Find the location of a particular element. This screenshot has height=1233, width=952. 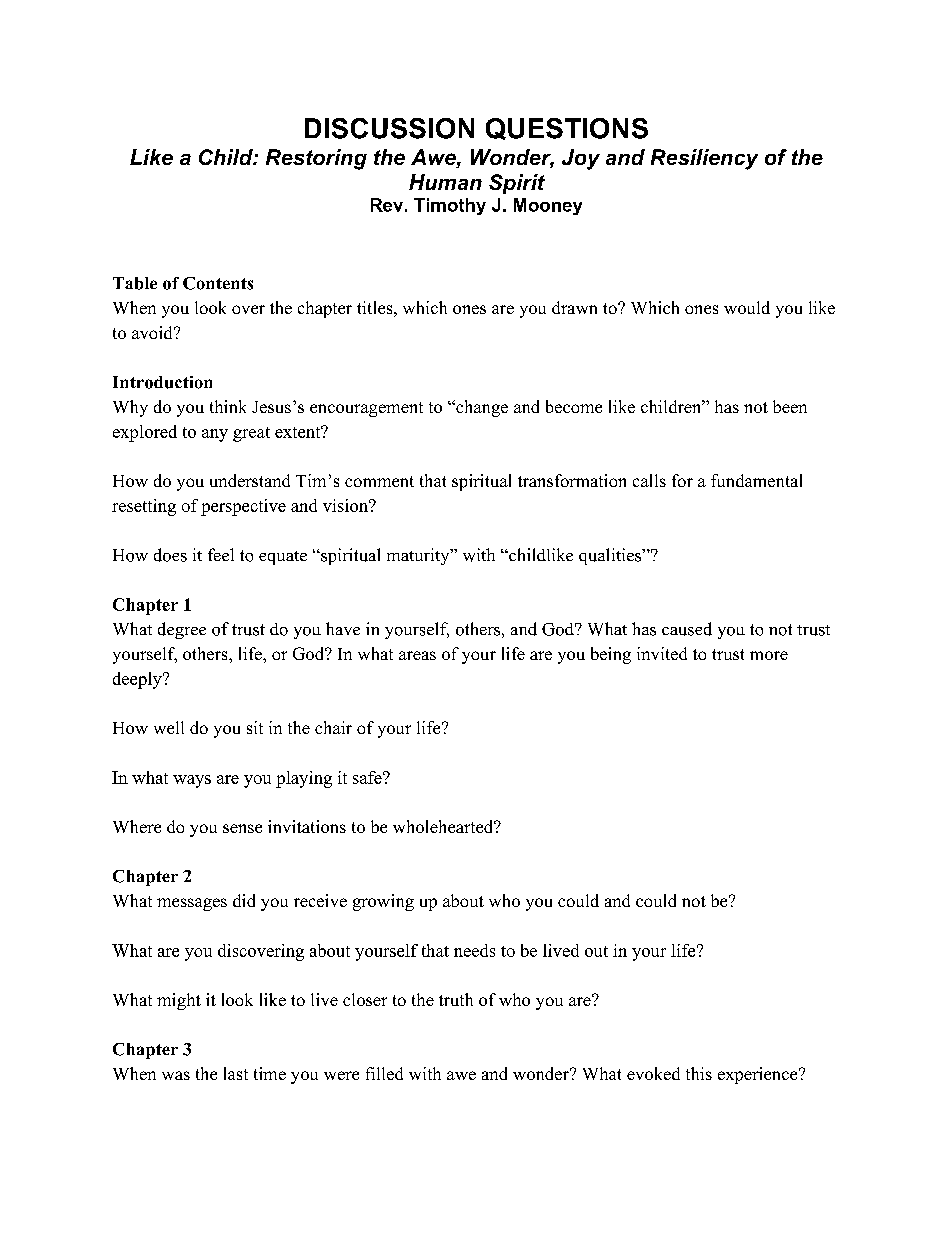

last is located at coordinates (236, 1073).
